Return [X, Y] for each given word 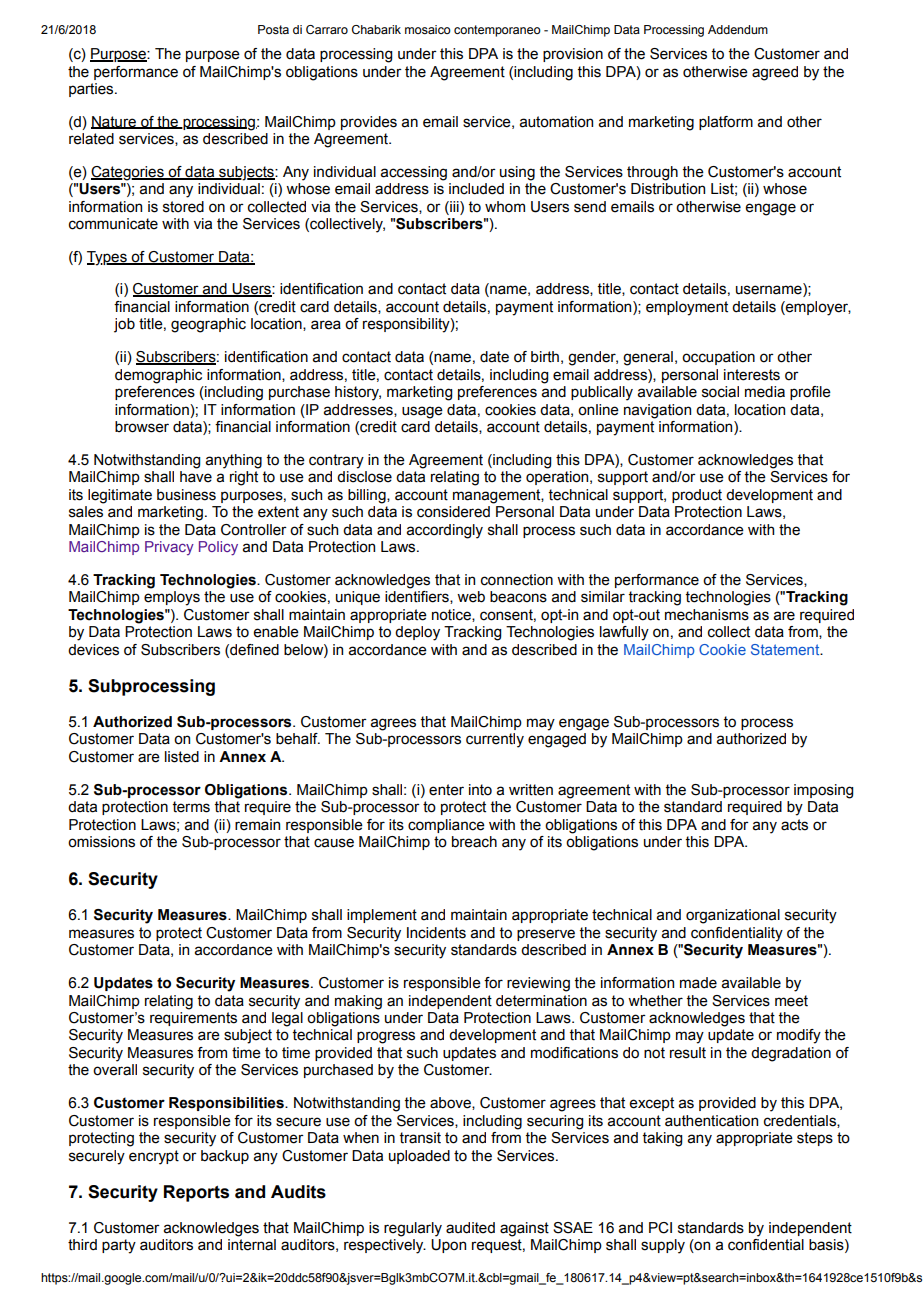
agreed [775, 73]
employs [172, 598]
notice [452, 615]
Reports [196, 1193]
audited [470, 1228]
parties [92, 90]
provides [369, 123]
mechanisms [707, 615]
